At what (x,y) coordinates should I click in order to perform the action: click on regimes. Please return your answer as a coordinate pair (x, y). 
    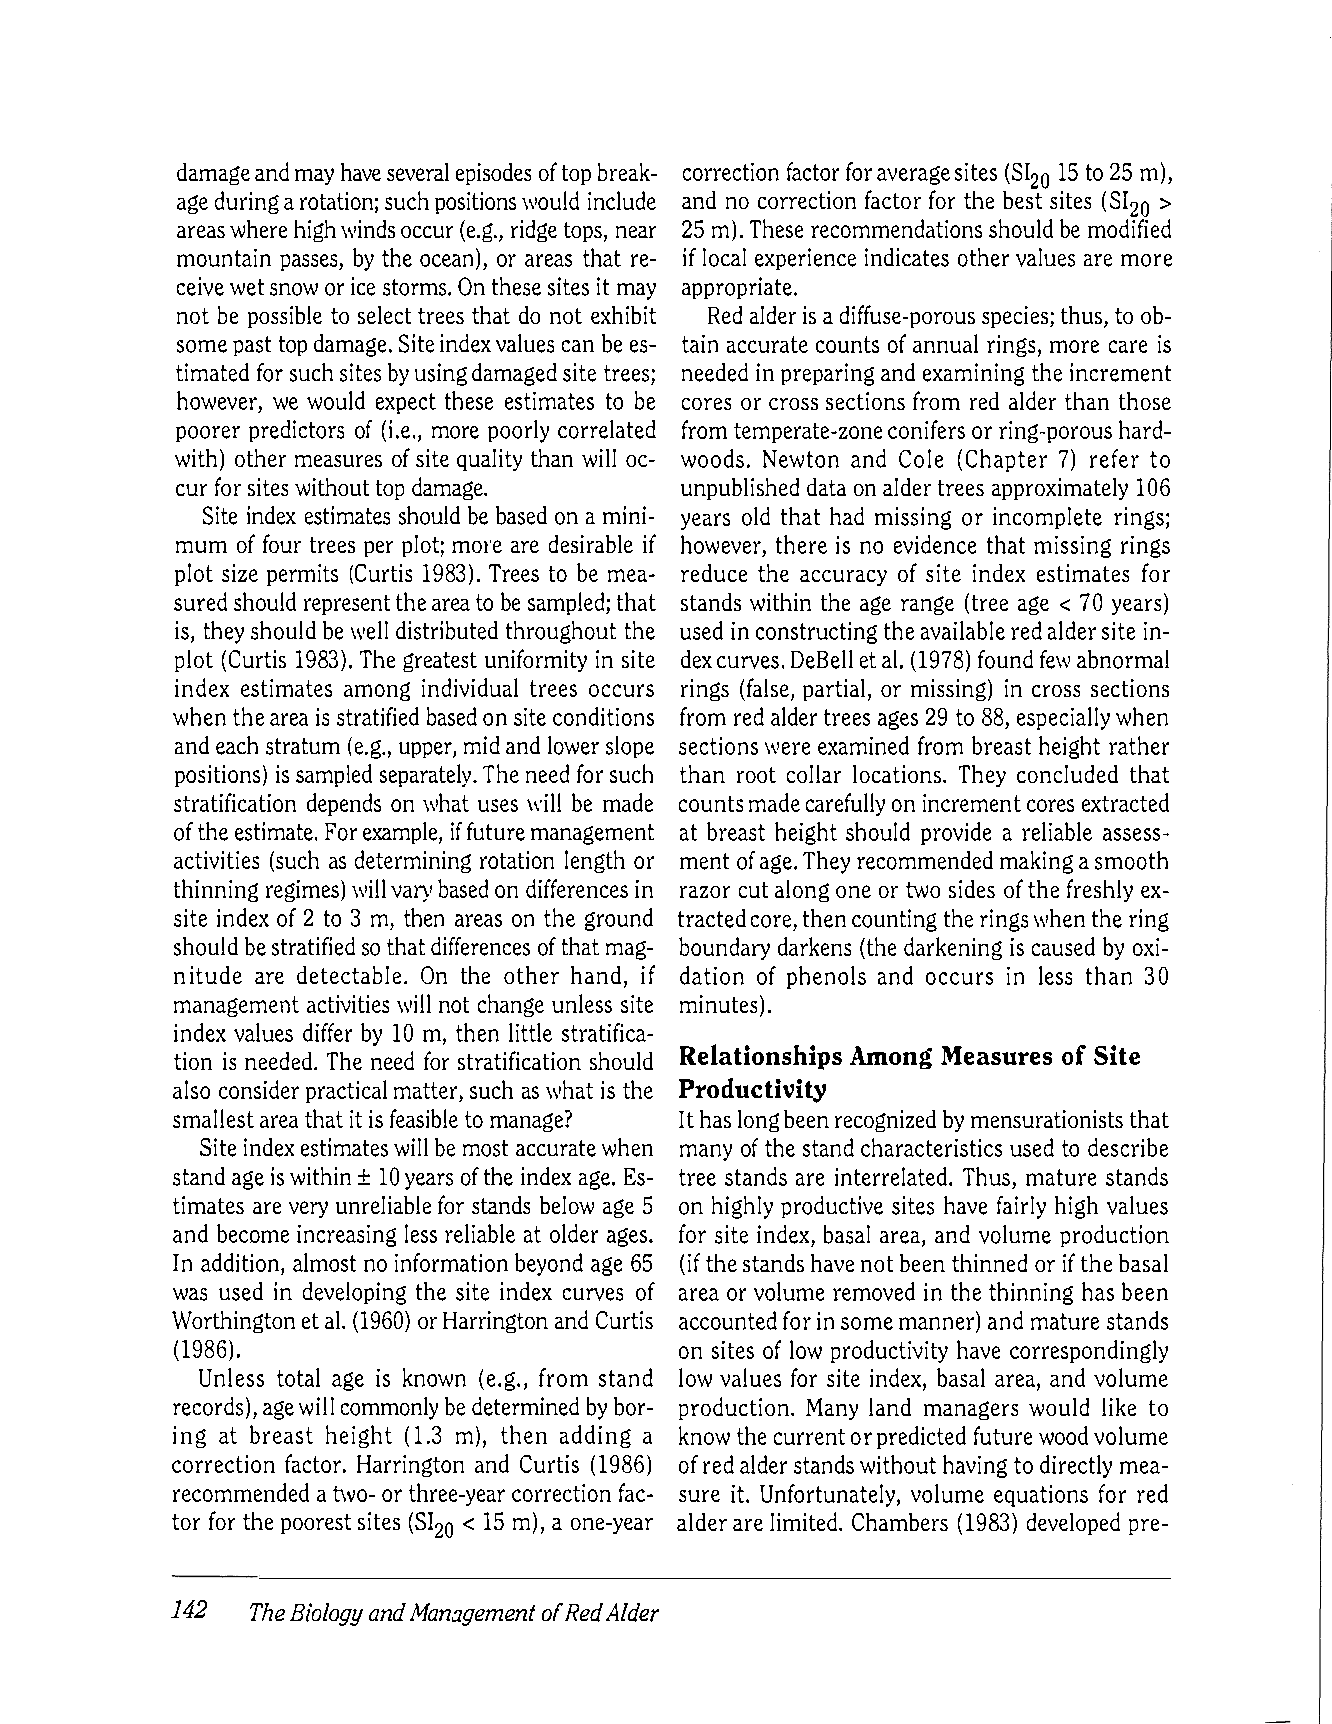
    Looking at the image, I should click on (302, 891).
